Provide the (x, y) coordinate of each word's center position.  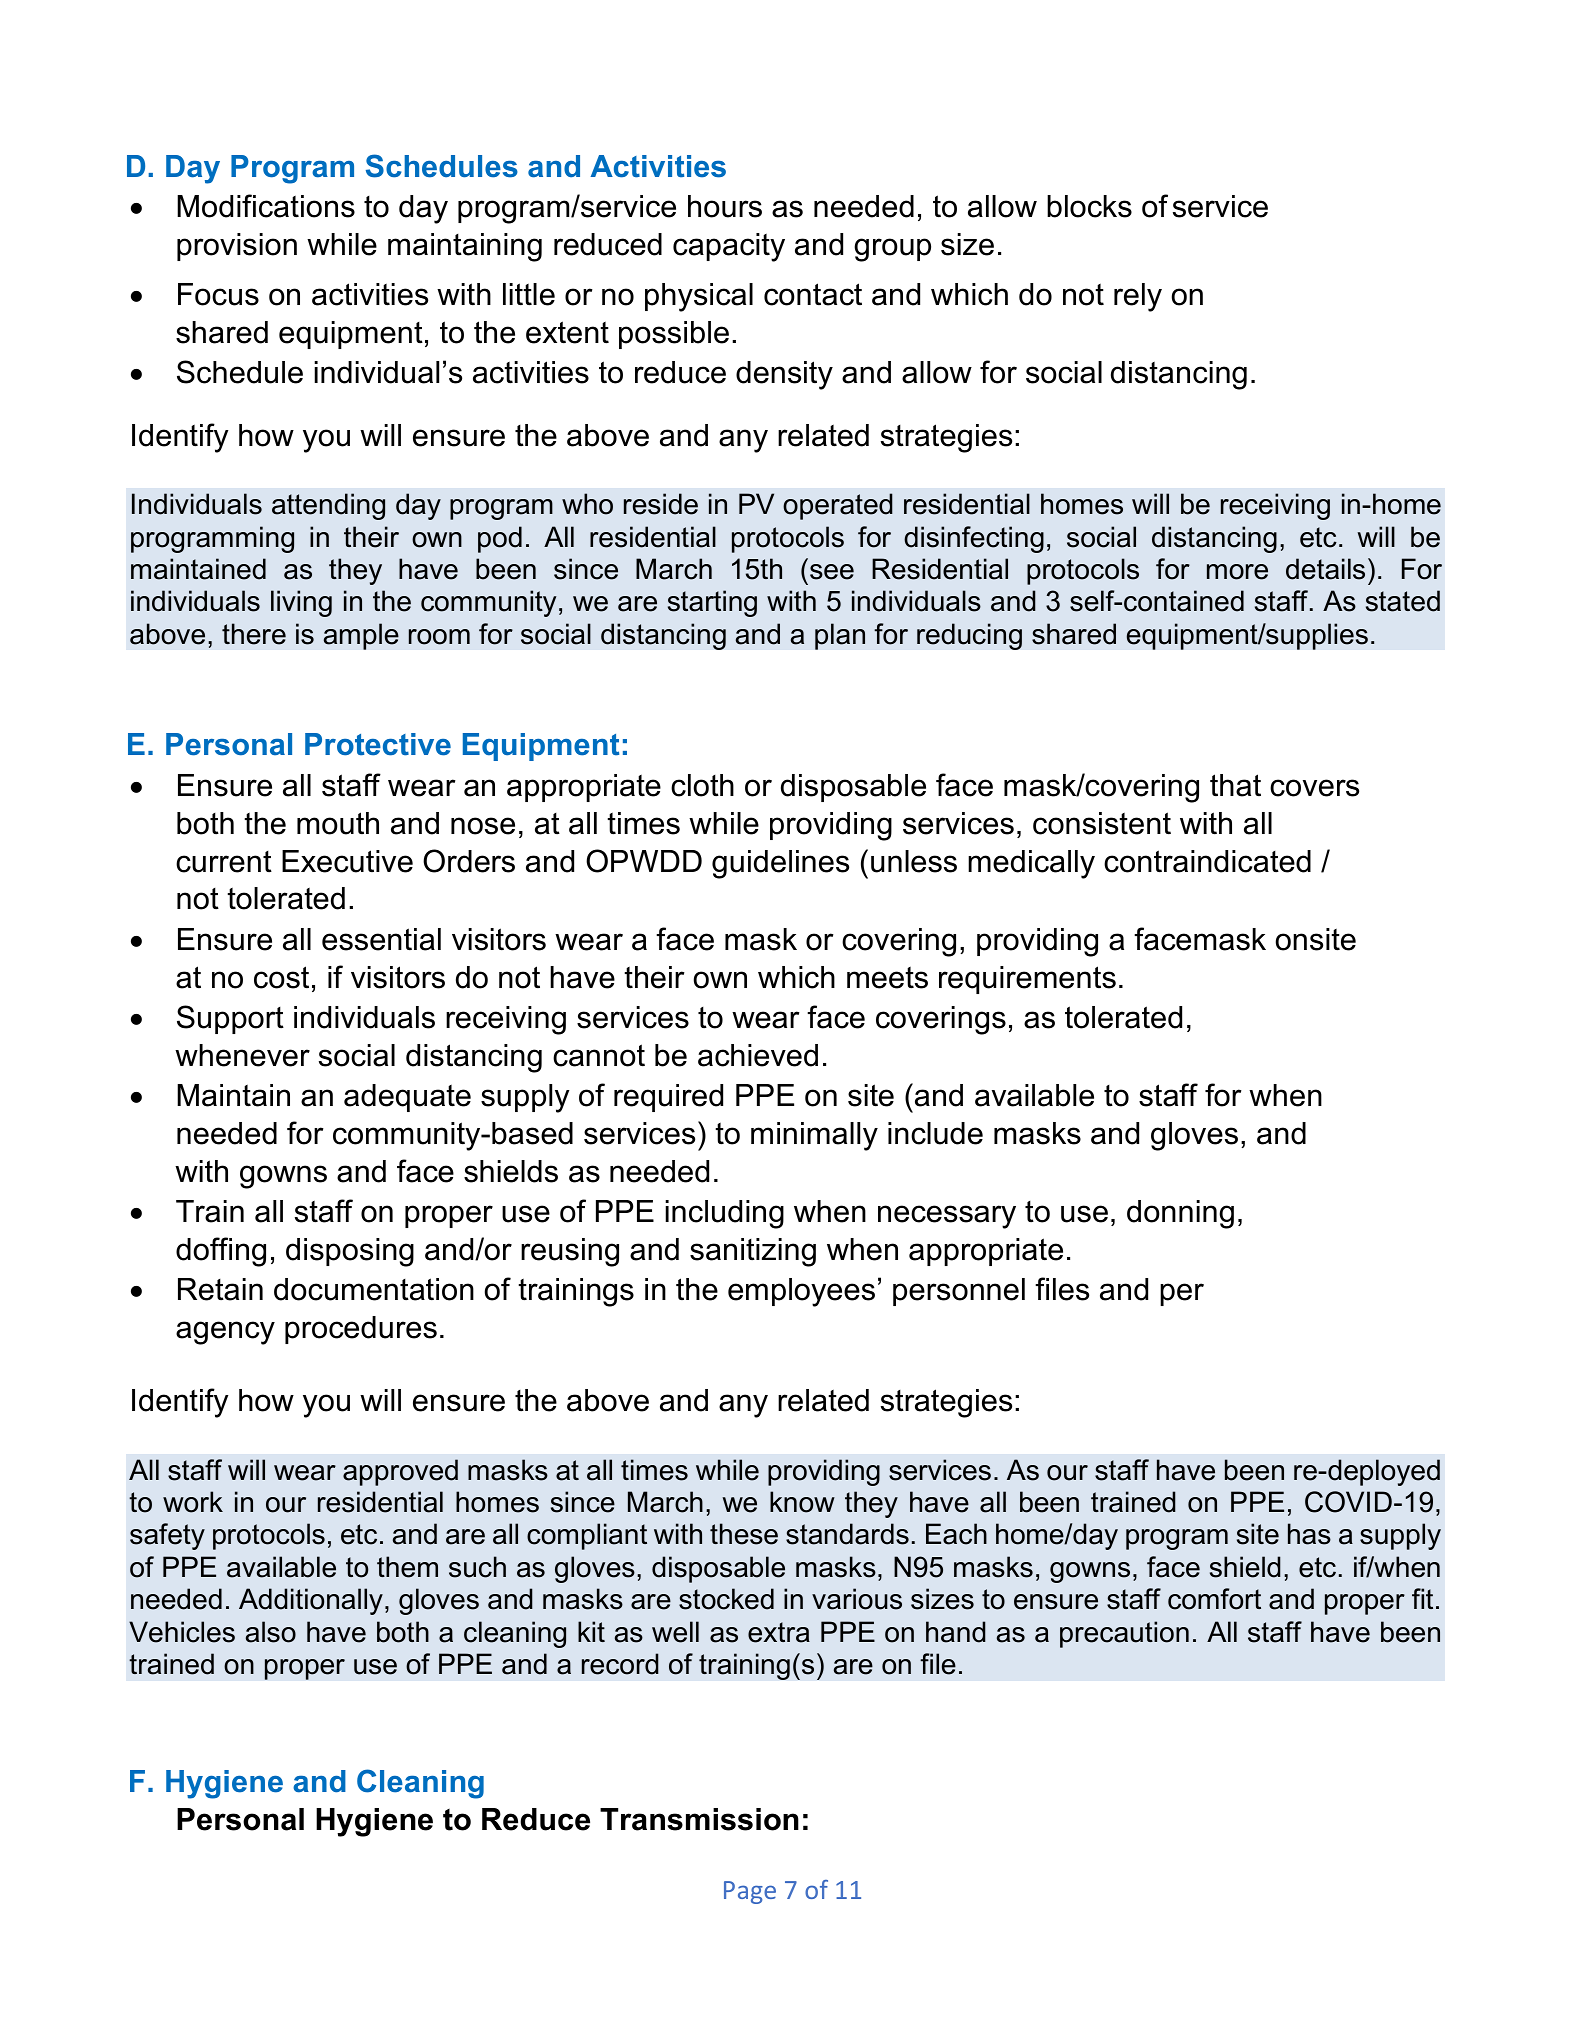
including (724, 1214)
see (832, 572)
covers (1314, 788)
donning (1180, 1214)
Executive (347, 861)
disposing (350, 1252)
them (407, 1567)
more (1237, 572)
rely (1138, 297)
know (802, 1502)
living (301, 603)
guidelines (780, 864)
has (1309, 1534)
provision (237, 247)
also (271, 1632)
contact (813, 294)
